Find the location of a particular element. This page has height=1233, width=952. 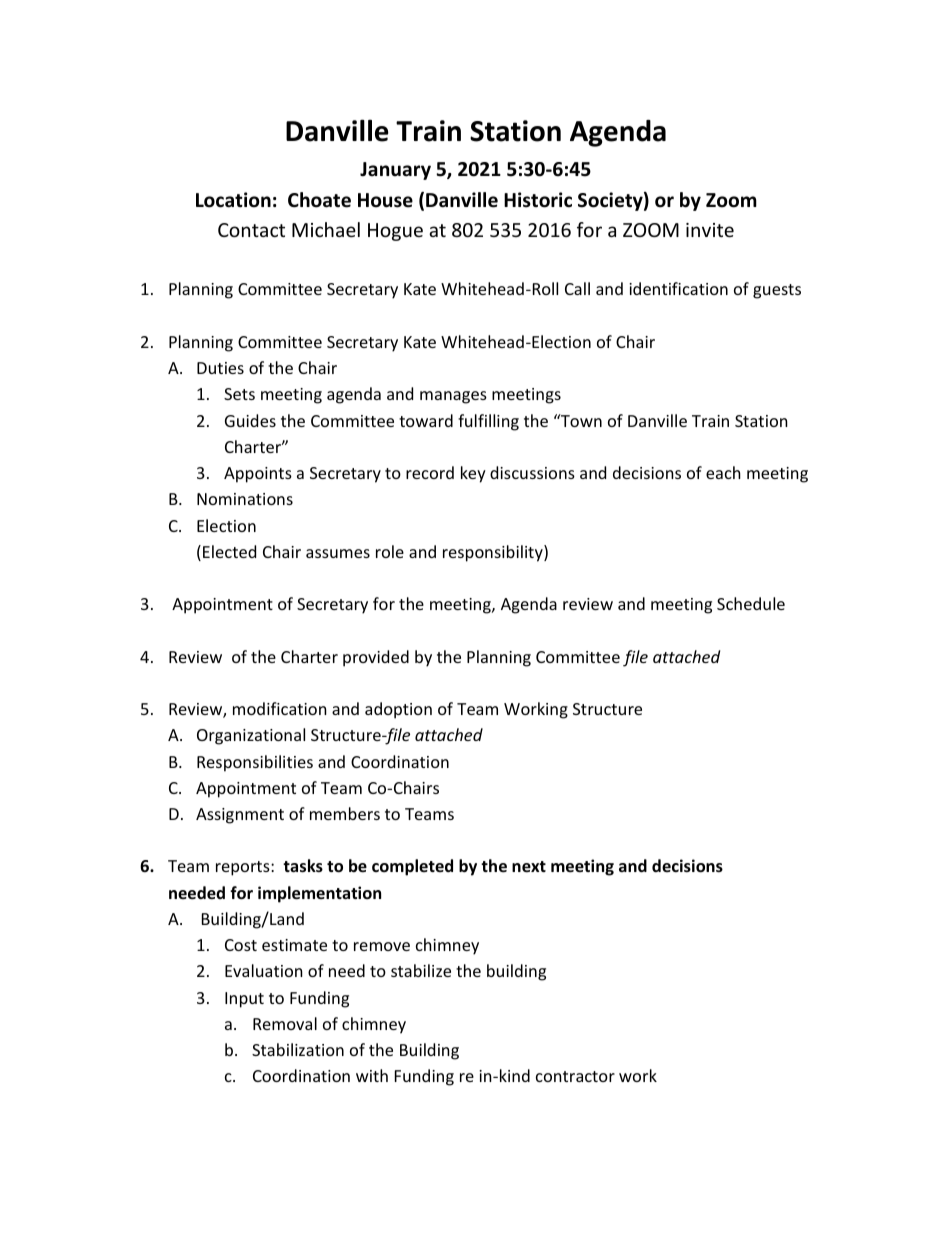

Guides is located at coordinates (250, 420).
